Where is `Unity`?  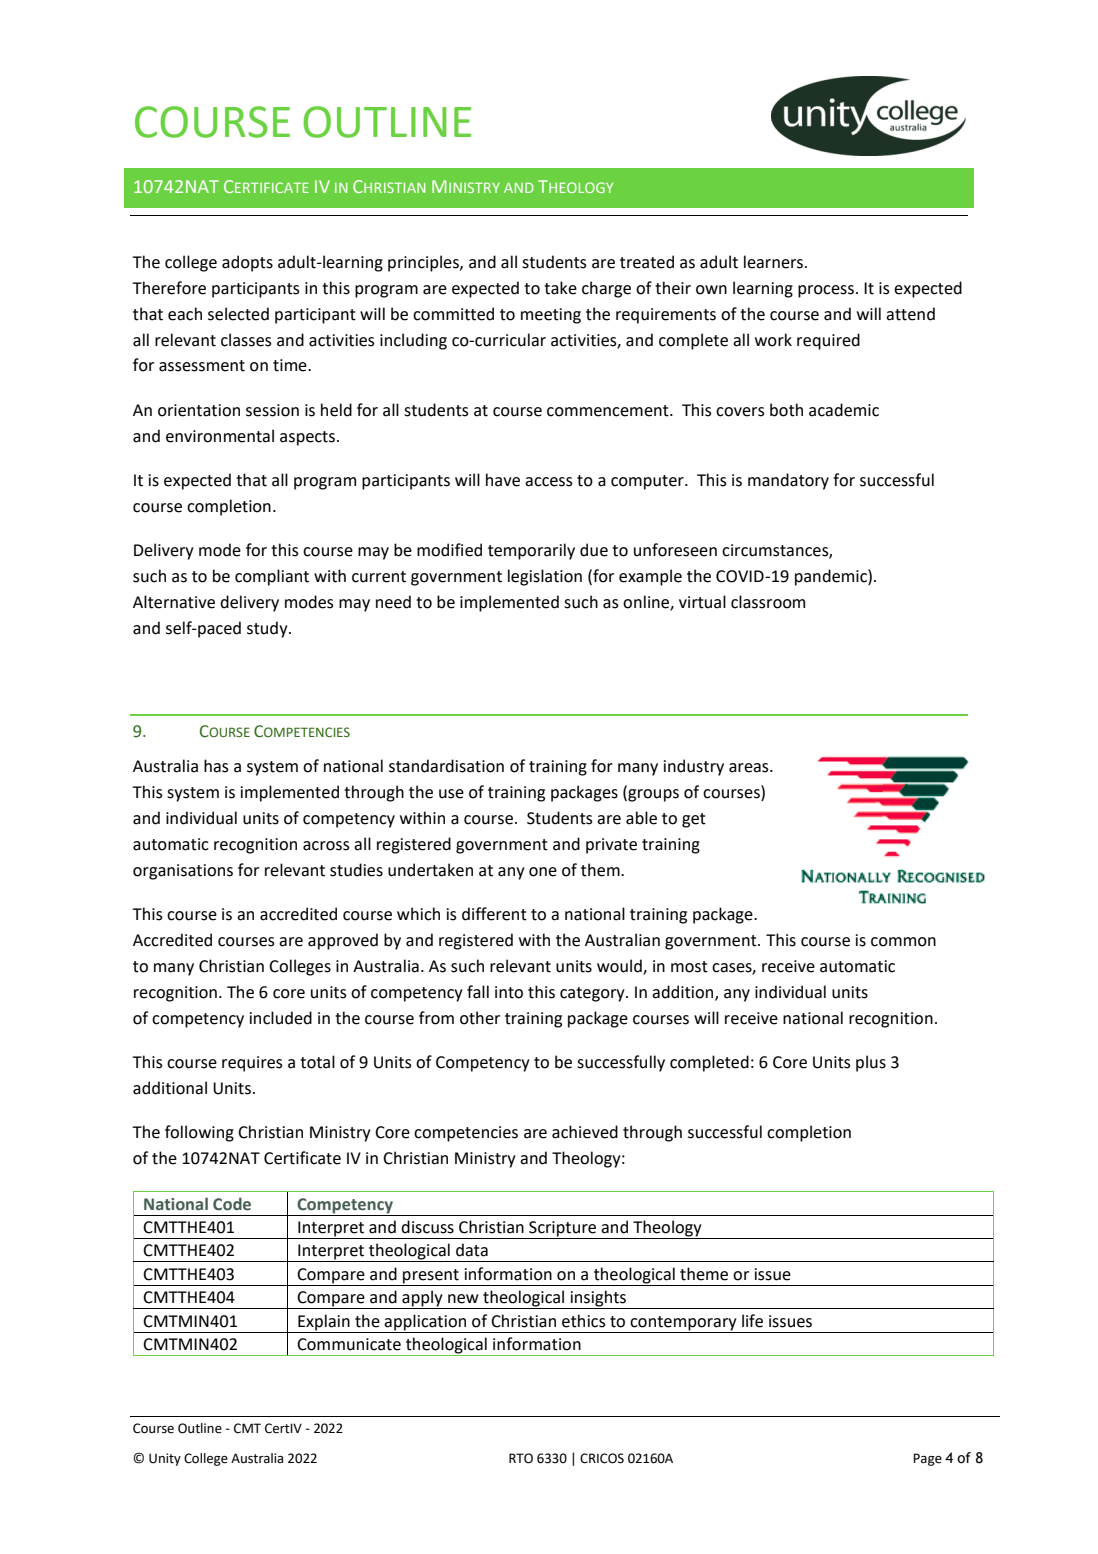 Unity is located at coordinates (165, 1459).
